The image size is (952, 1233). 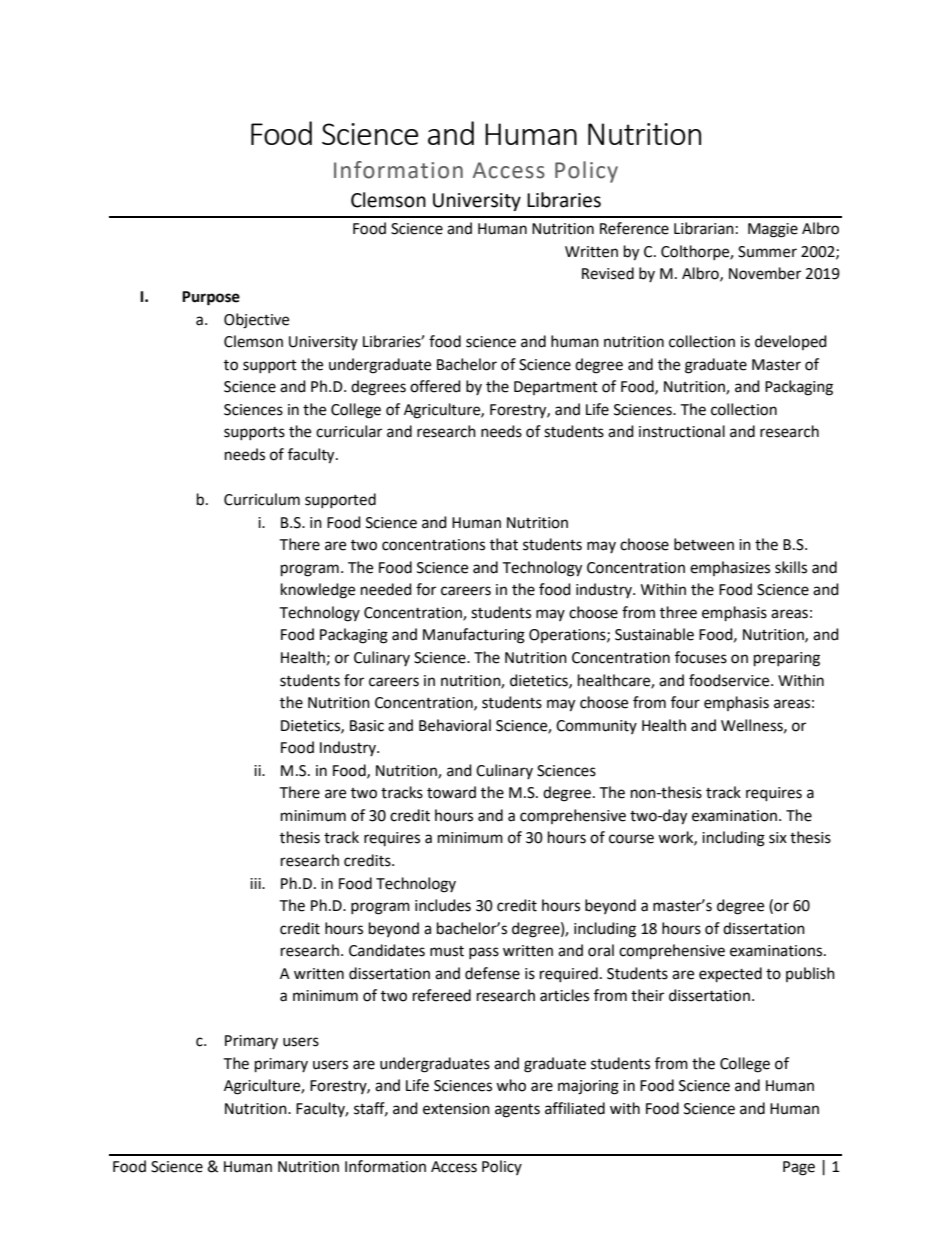 What do you see at coordinates (685, 702) in the page?
I see `four` at bounding box center [685, 702].
